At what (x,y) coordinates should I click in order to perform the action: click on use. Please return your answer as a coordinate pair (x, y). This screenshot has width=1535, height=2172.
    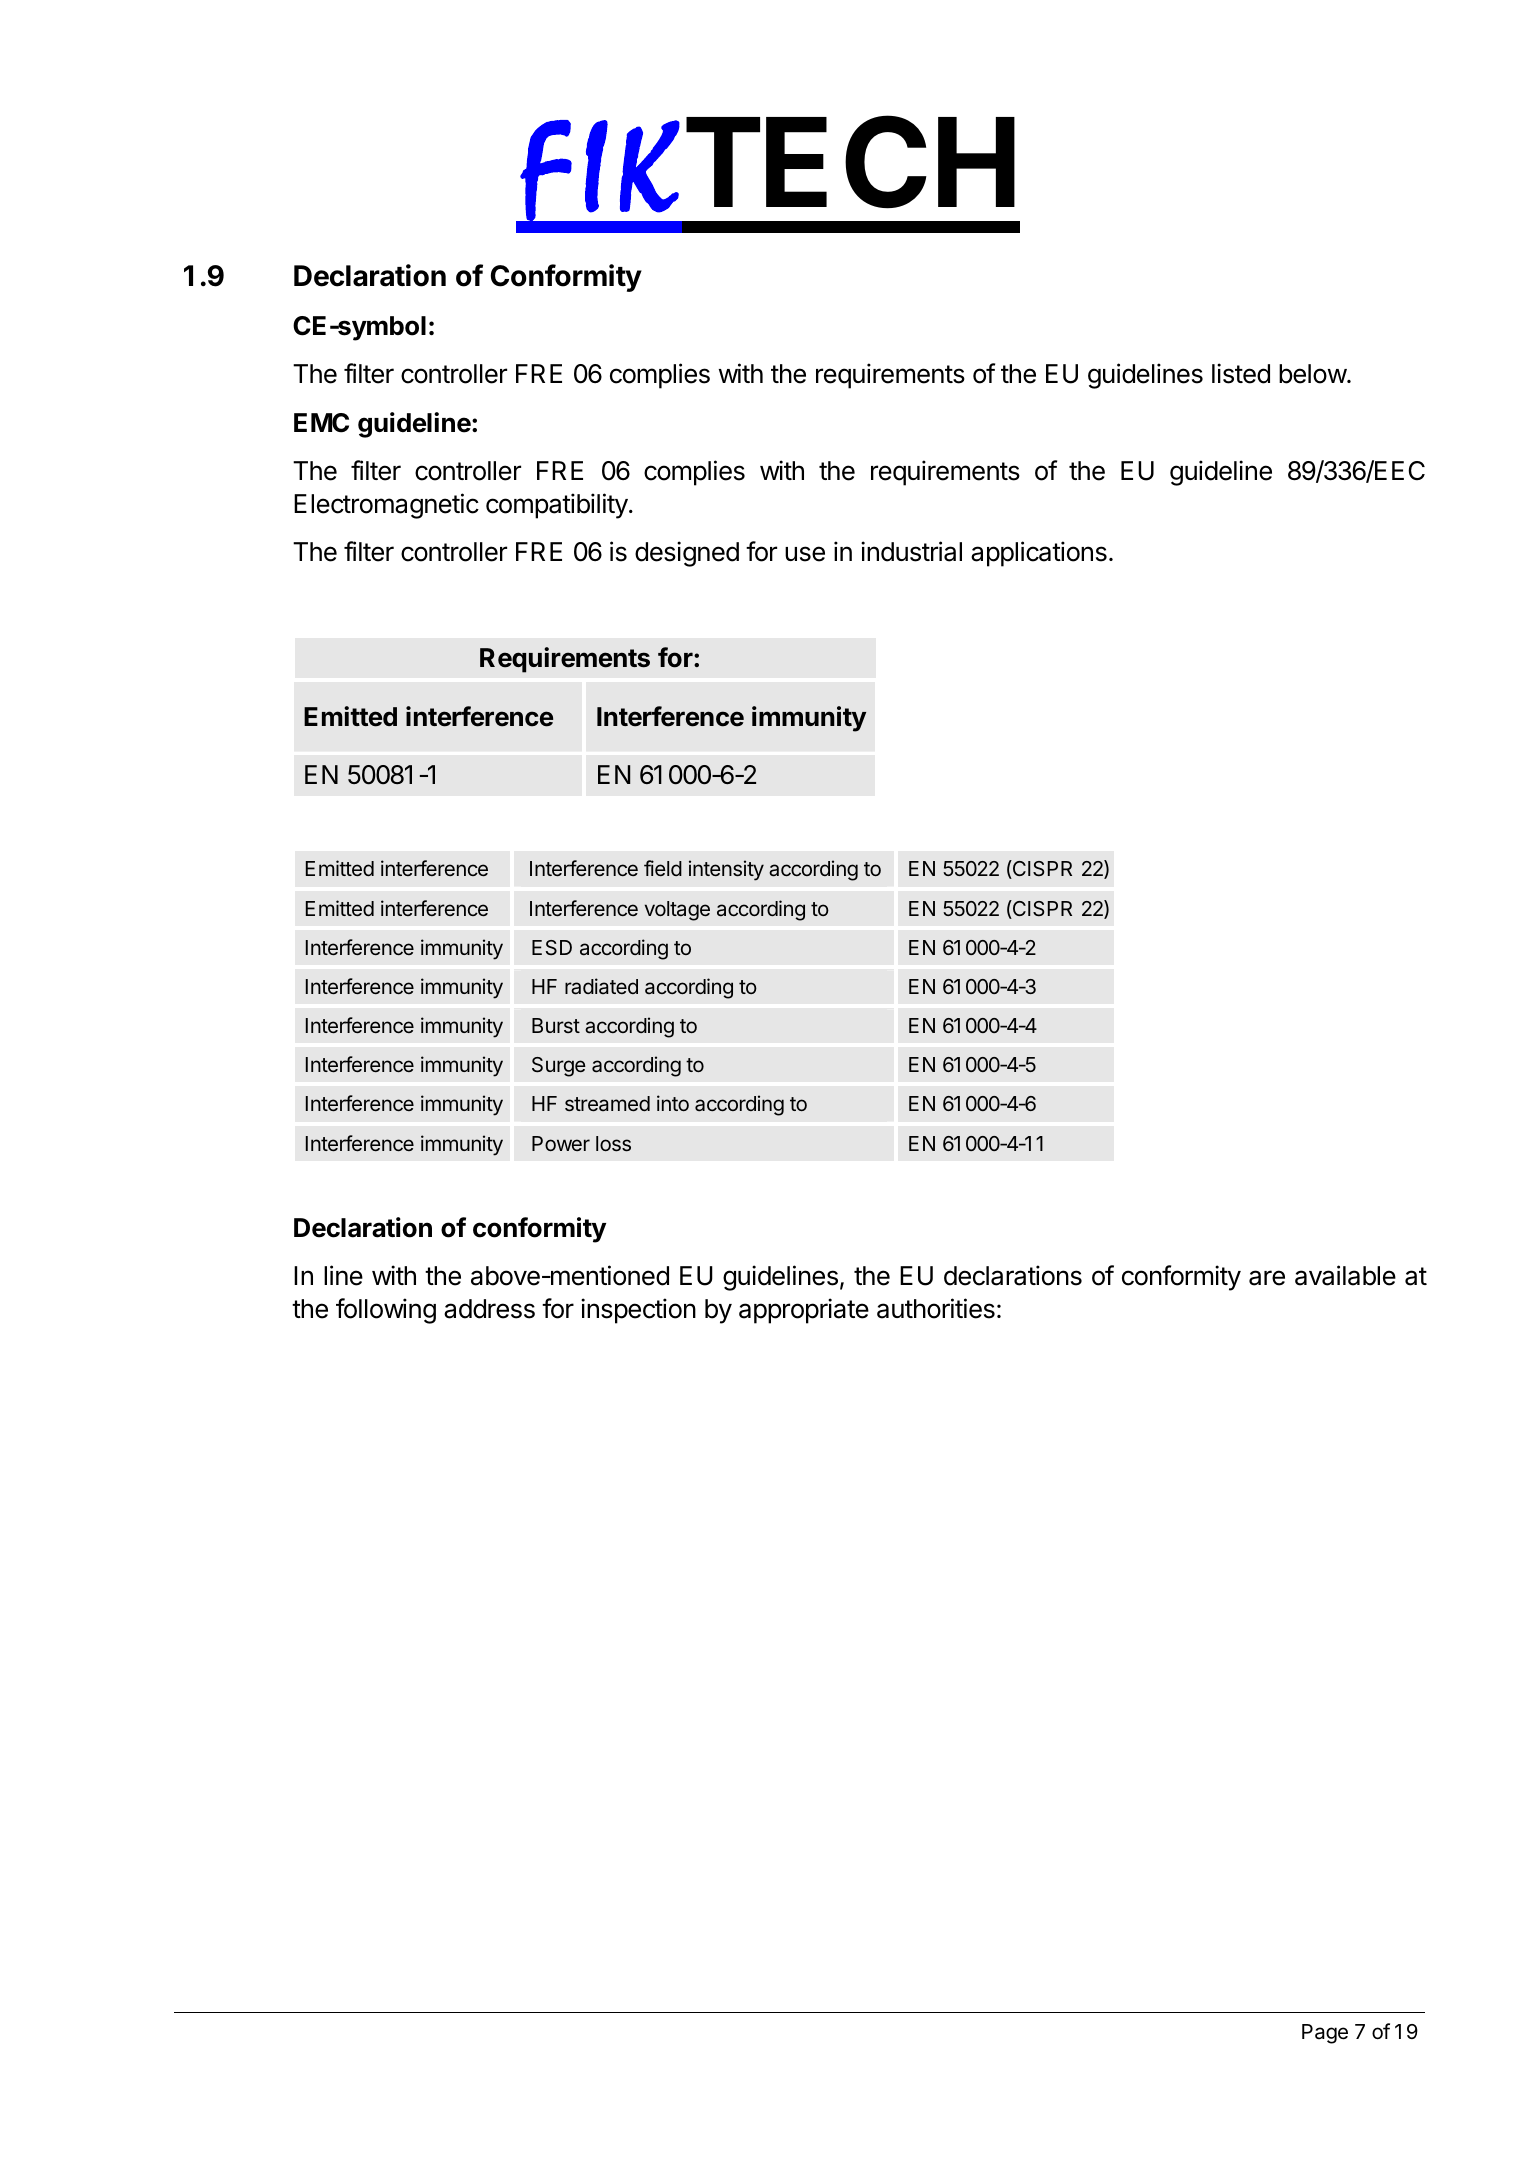
    Looking at the image, I should click on (805, 554).
